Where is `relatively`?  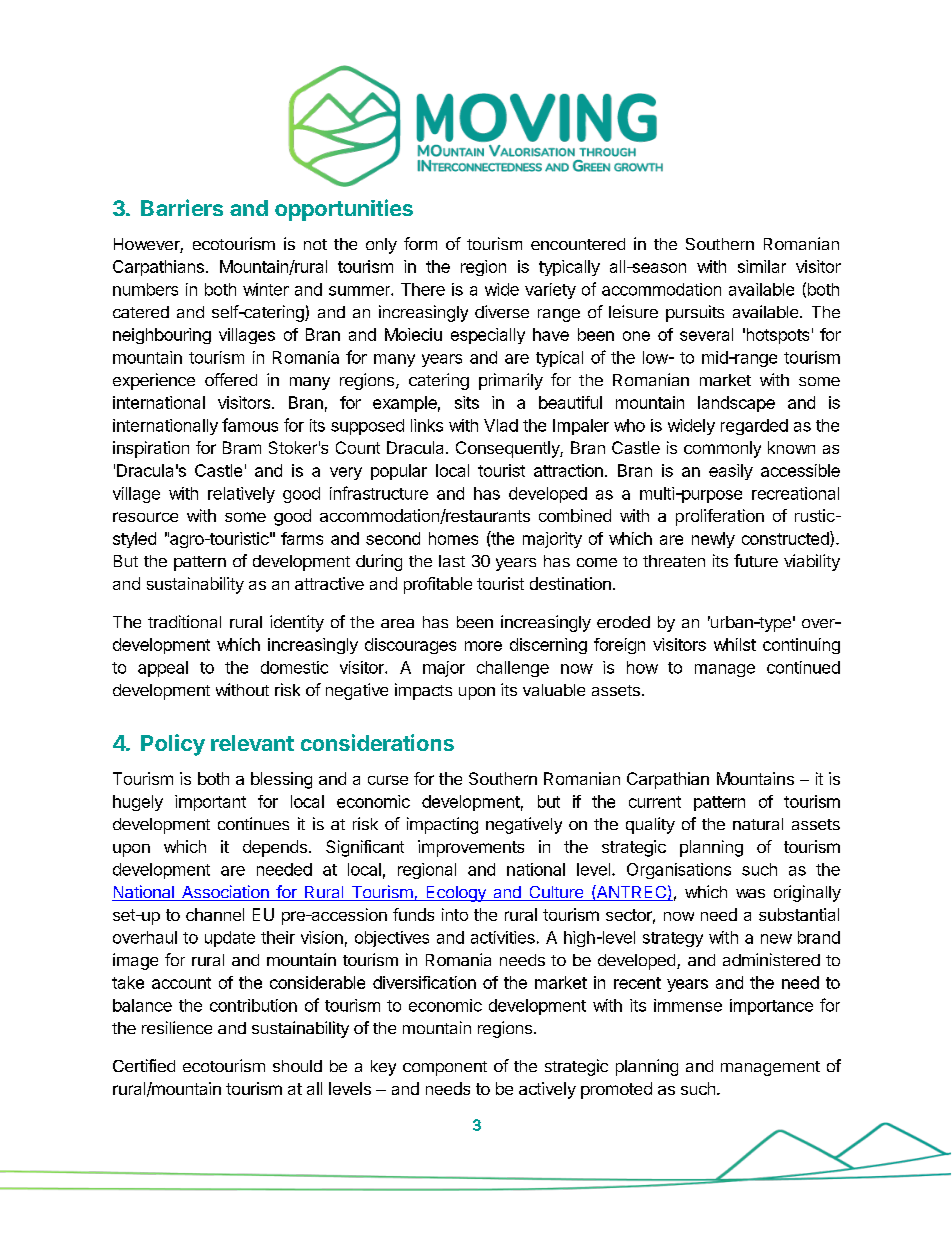 relatively is located at coordinates (241, 495).
